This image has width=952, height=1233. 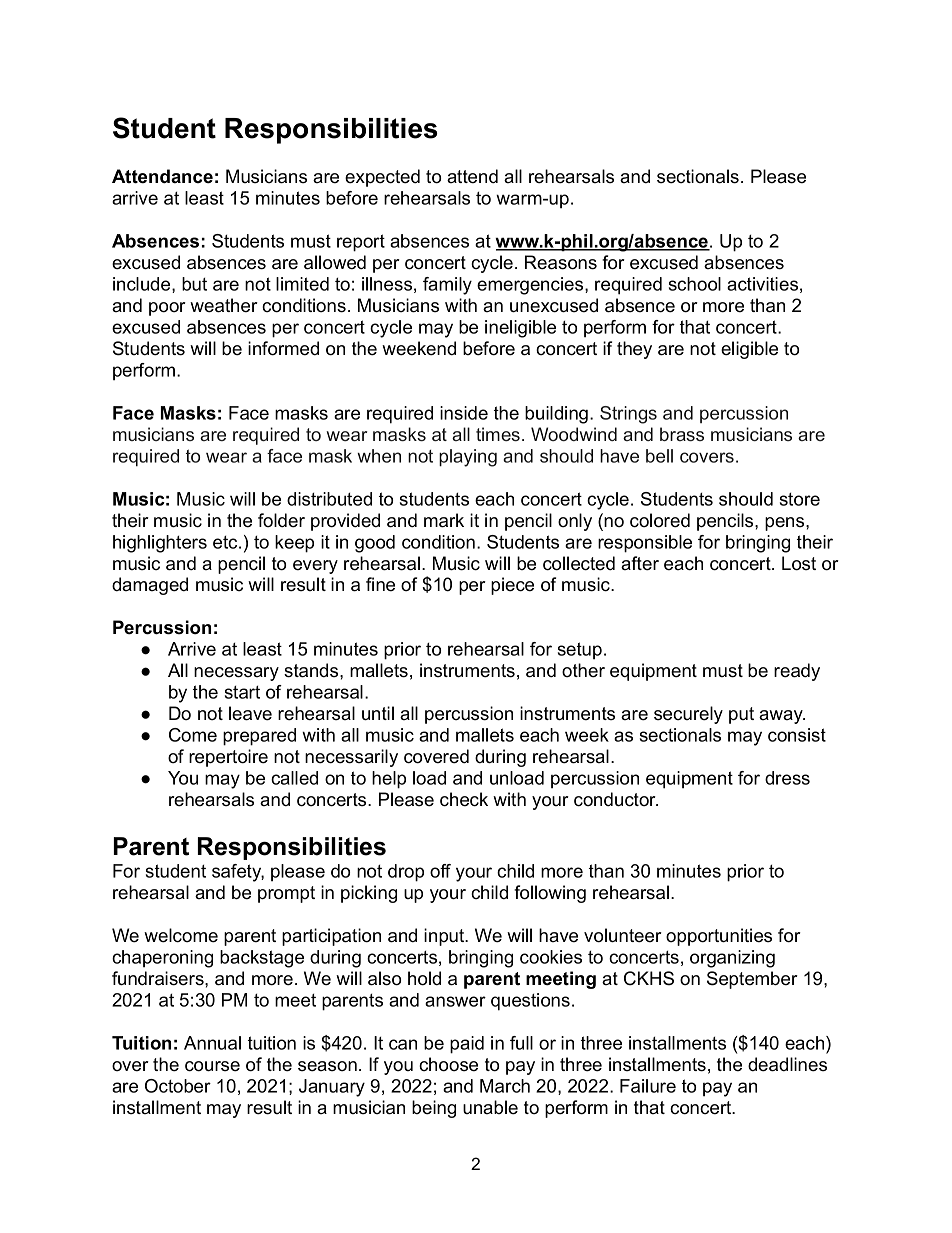 I want to click on limited, so click(x=302, y=284).
